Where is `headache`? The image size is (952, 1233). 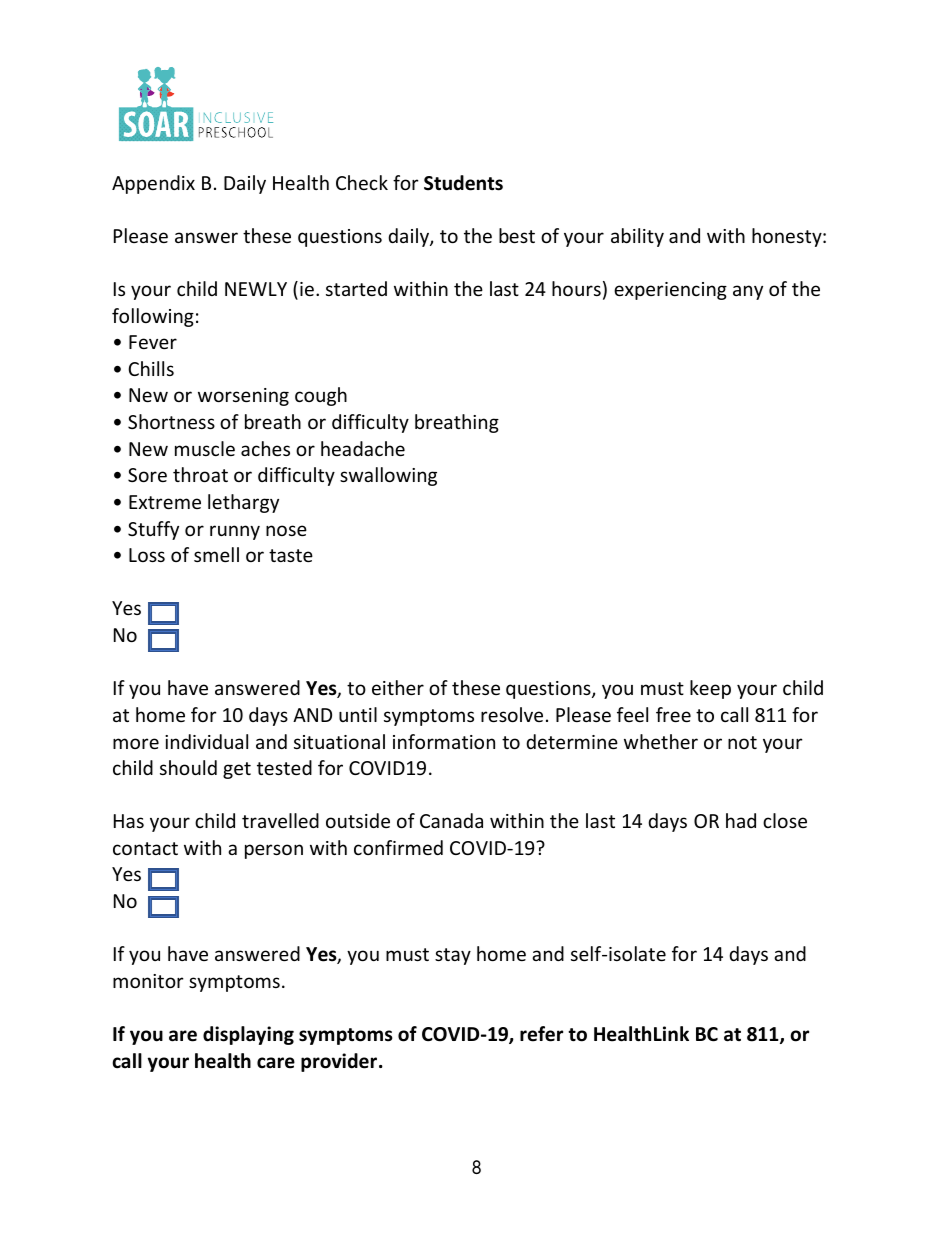 headache is located at coordinates (363, 448).
